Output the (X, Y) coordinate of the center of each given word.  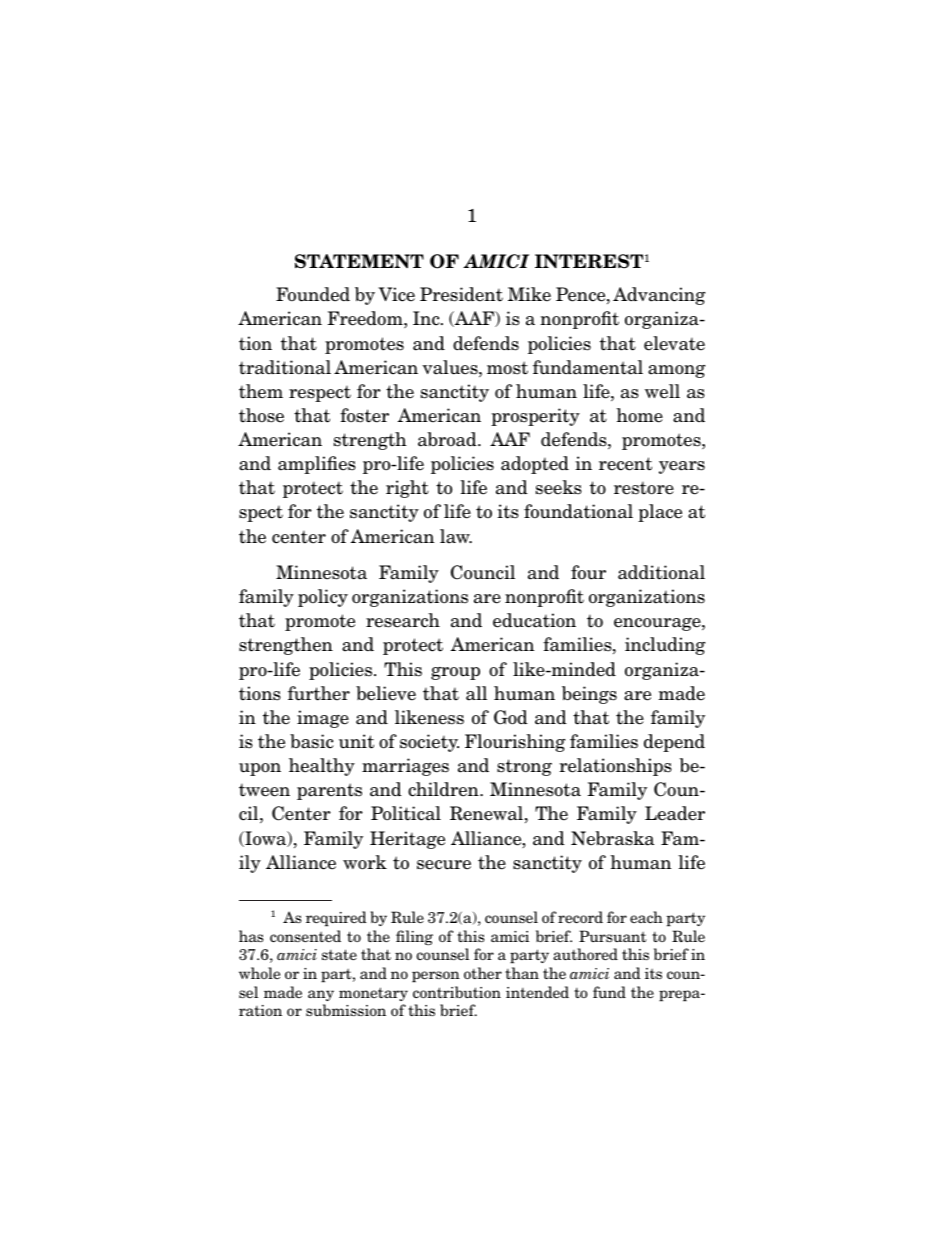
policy (323, 598)
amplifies (317, 465)
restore (644, 488)
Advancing (659, 296)
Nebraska (612, 838)
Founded (313, 294)
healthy (322, 767)
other (483, 973)
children (444, 789)
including (665, 646)
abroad (448, 439)
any (321, 995)
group (455, 673)
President (461, 294)
